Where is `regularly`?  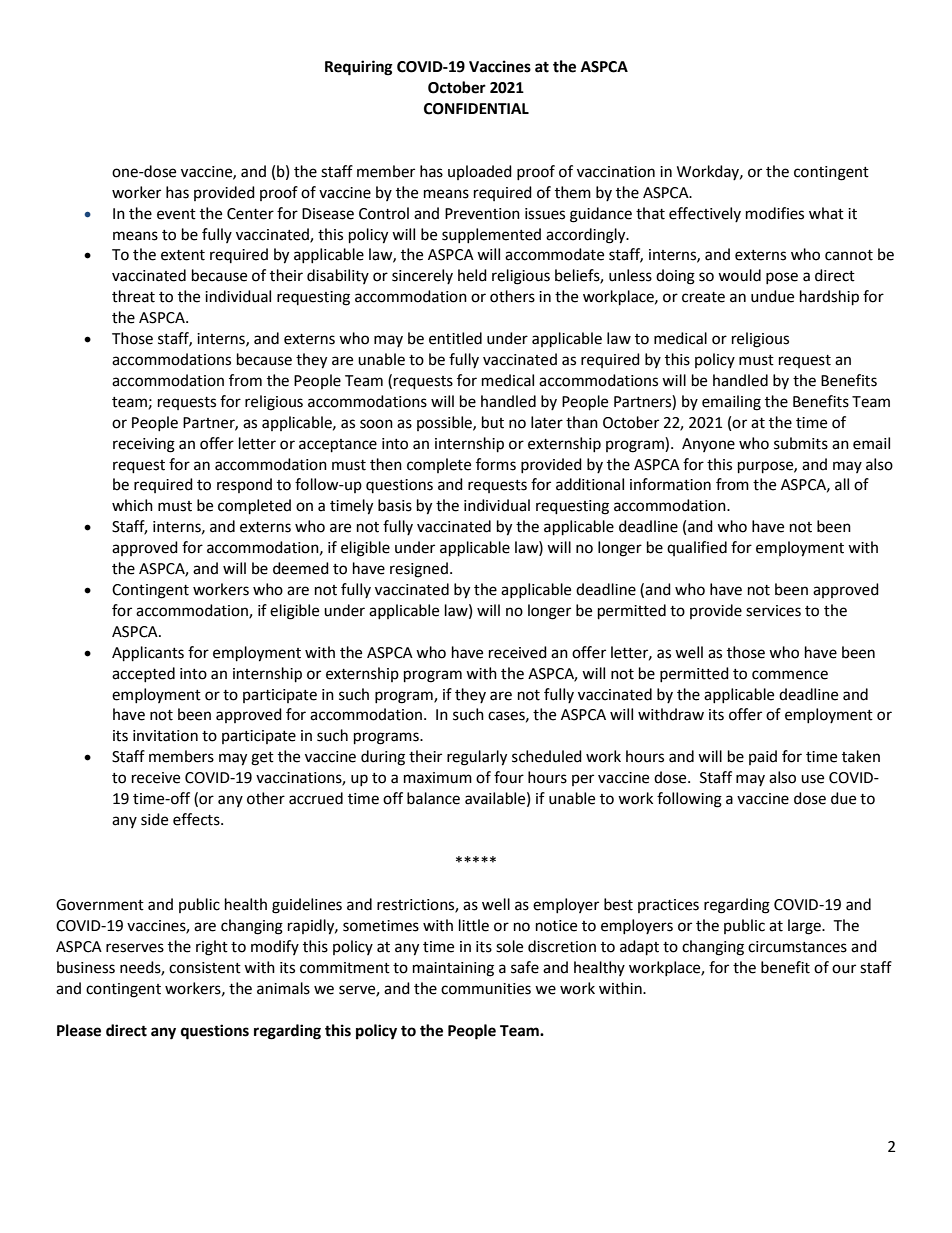
regularly is located at coordinates (477, 758).
